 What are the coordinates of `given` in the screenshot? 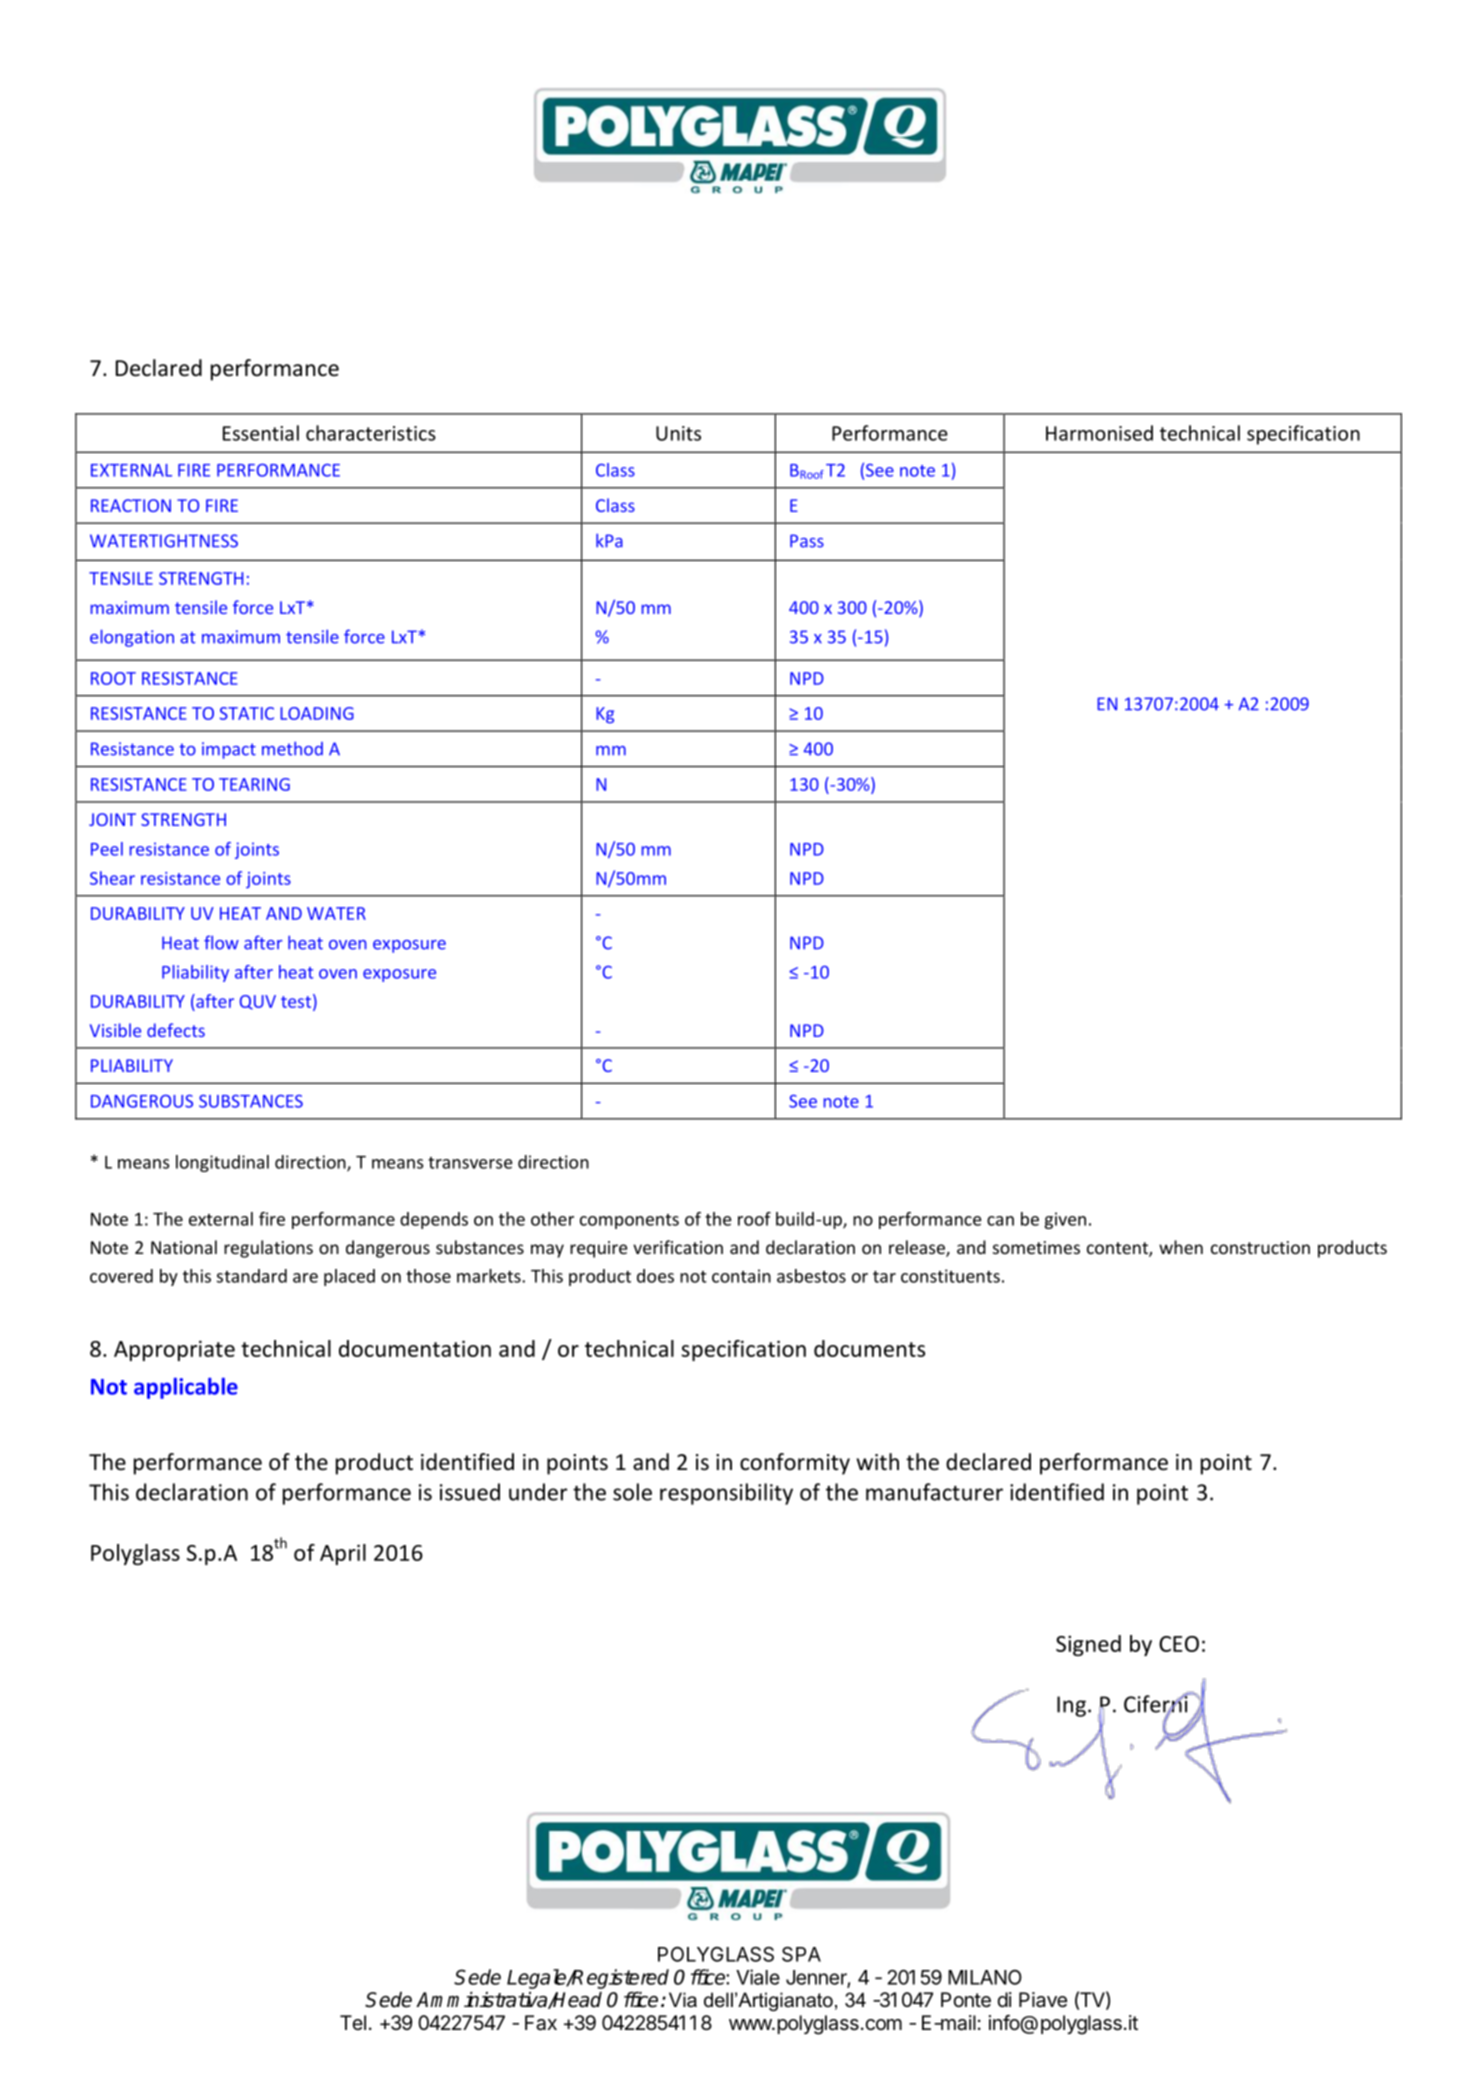 It's located at (1065, 1220).
